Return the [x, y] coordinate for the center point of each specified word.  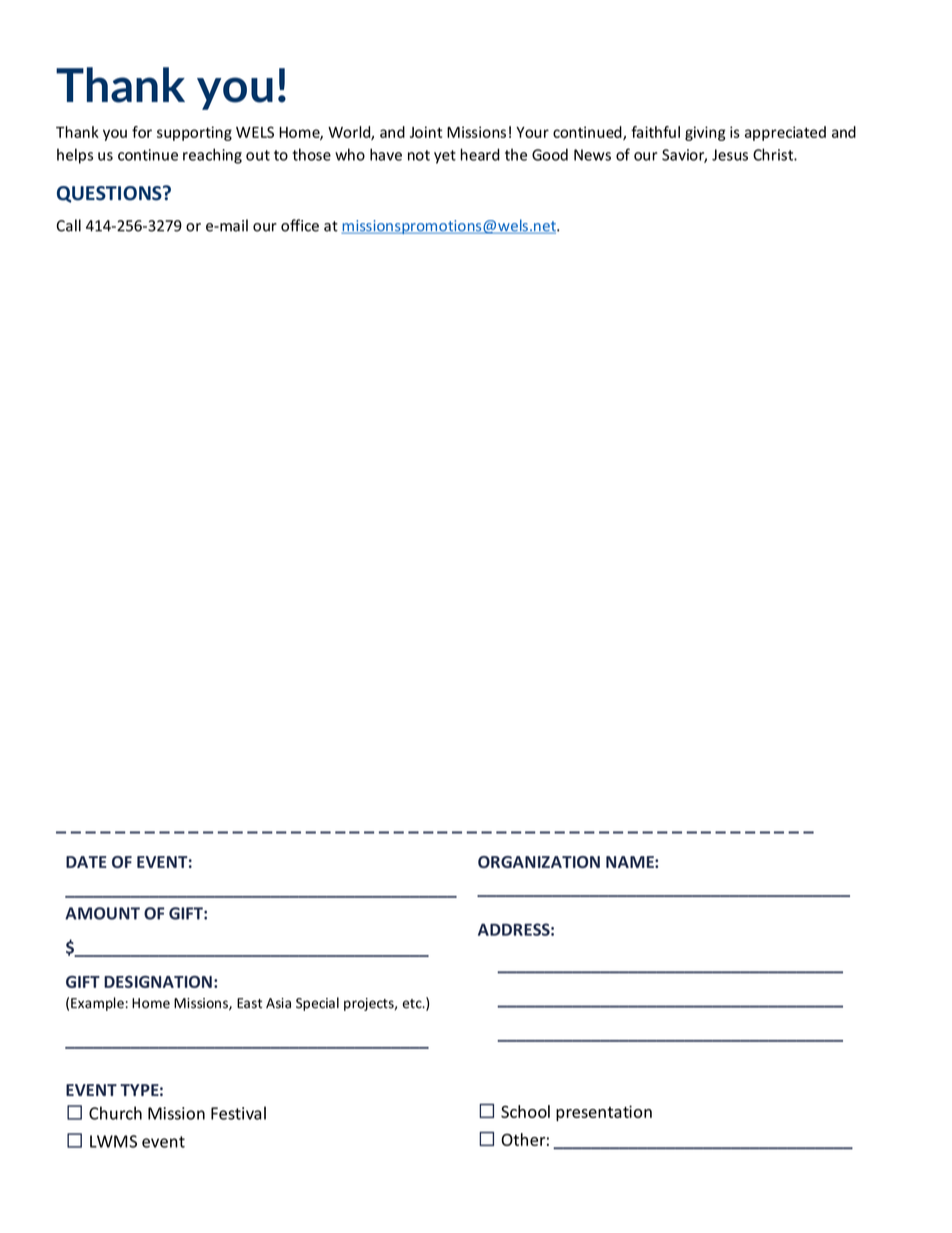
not [419, 155]
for [142, 132]
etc [413, 1004]
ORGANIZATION [539, 862]
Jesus [730, 155]
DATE [86, 862]
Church [115, 1113]
